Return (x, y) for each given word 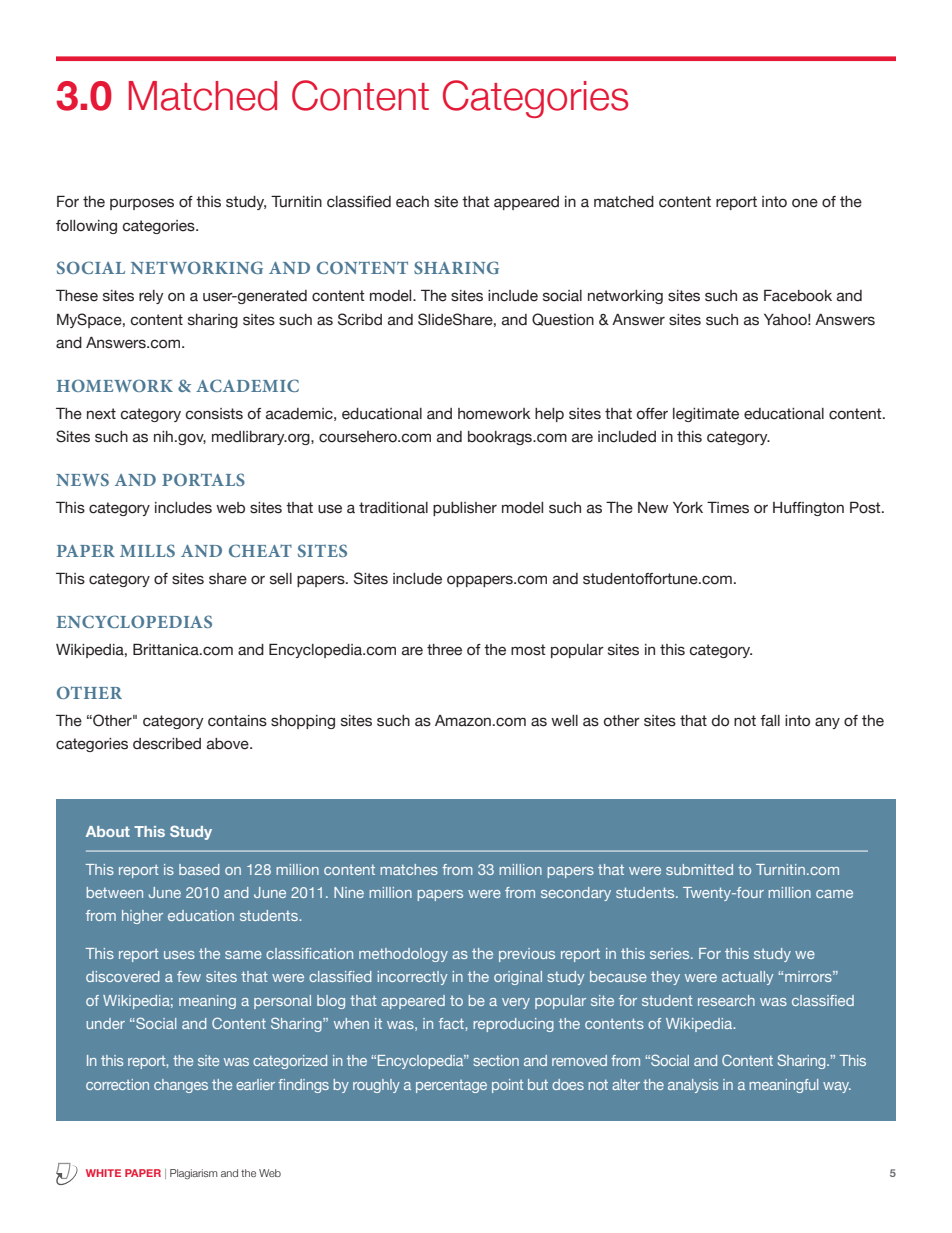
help (549, 415)
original (518, 978)
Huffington (808, 509)
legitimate (706, 415)
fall (770, 721)
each (412, 202)
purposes (142, 204)
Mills (147, 550)
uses (179, 955)
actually (747, 978)
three (444, 650)
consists (214, 414)
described (167, 744)
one (805, 203)
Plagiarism (193, 1174)
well (564, 721)
